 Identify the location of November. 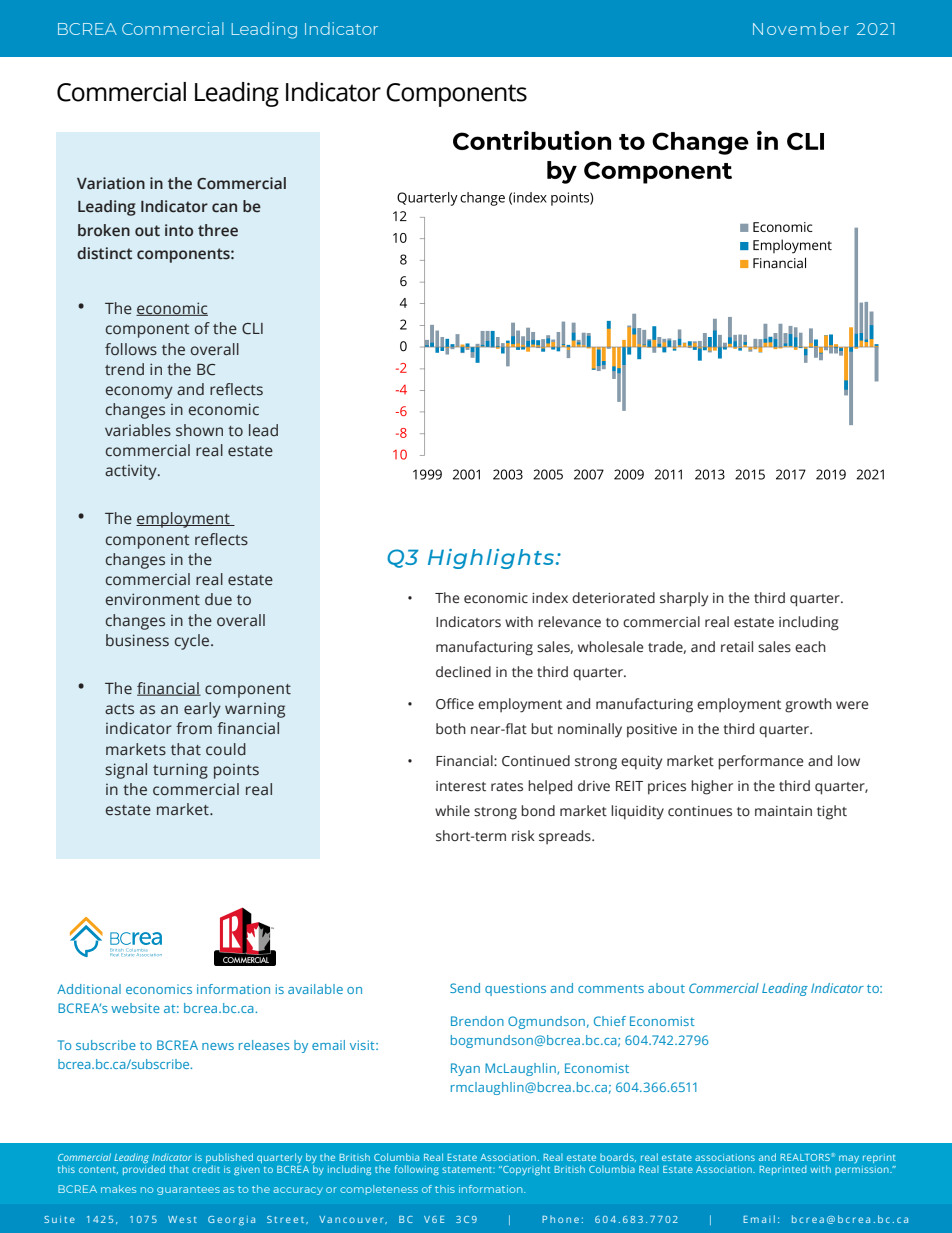
(801, 28).
